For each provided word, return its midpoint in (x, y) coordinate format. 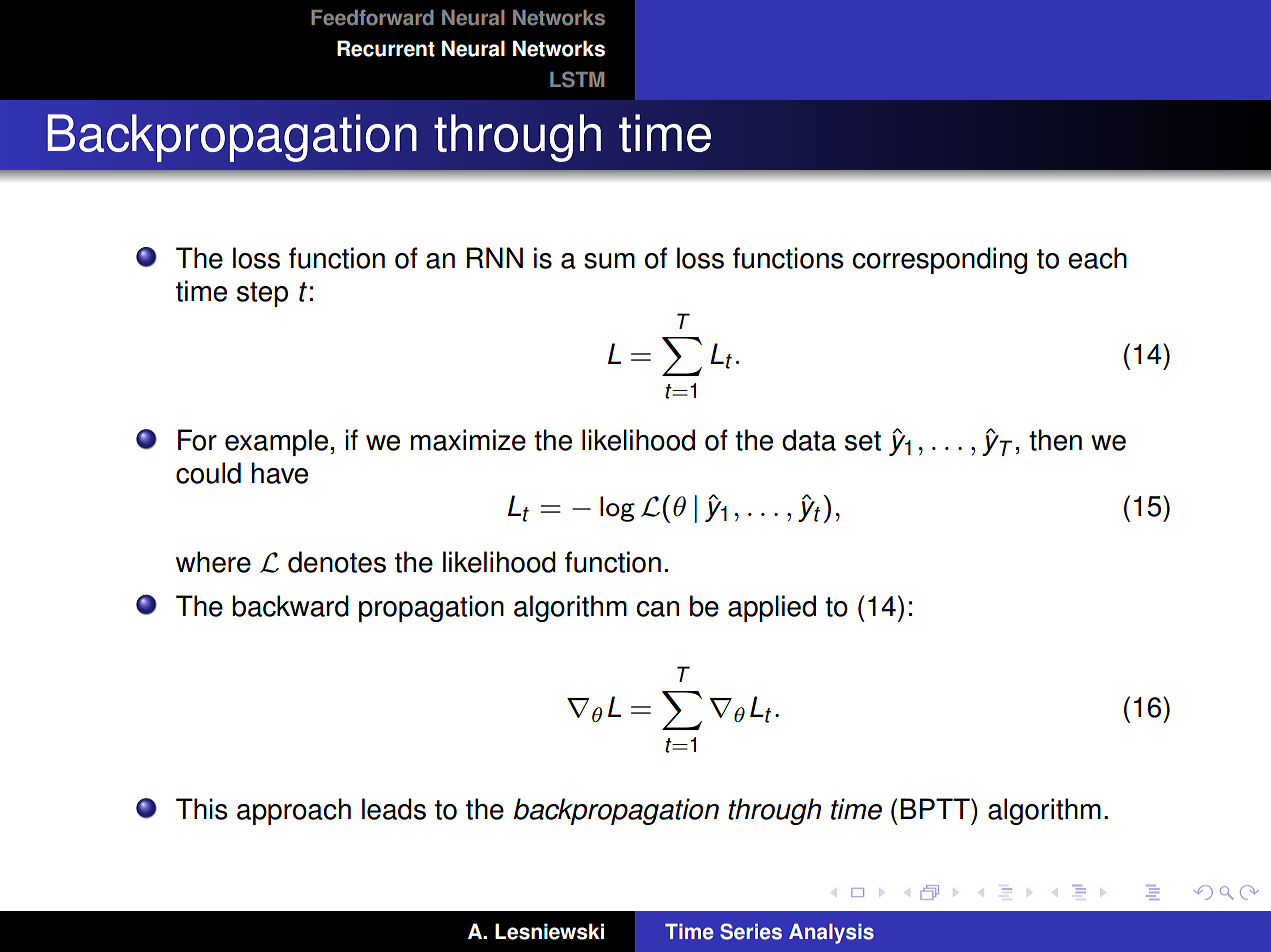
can (657, 609)
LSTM (577, 79)
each (1097, 258)
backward (290, 606)
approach (294, 811)
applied (772, 608)
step (262, 294)
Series (751, 931)
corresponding (939, 260)
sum (609, 261)
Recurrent (386, 48)
